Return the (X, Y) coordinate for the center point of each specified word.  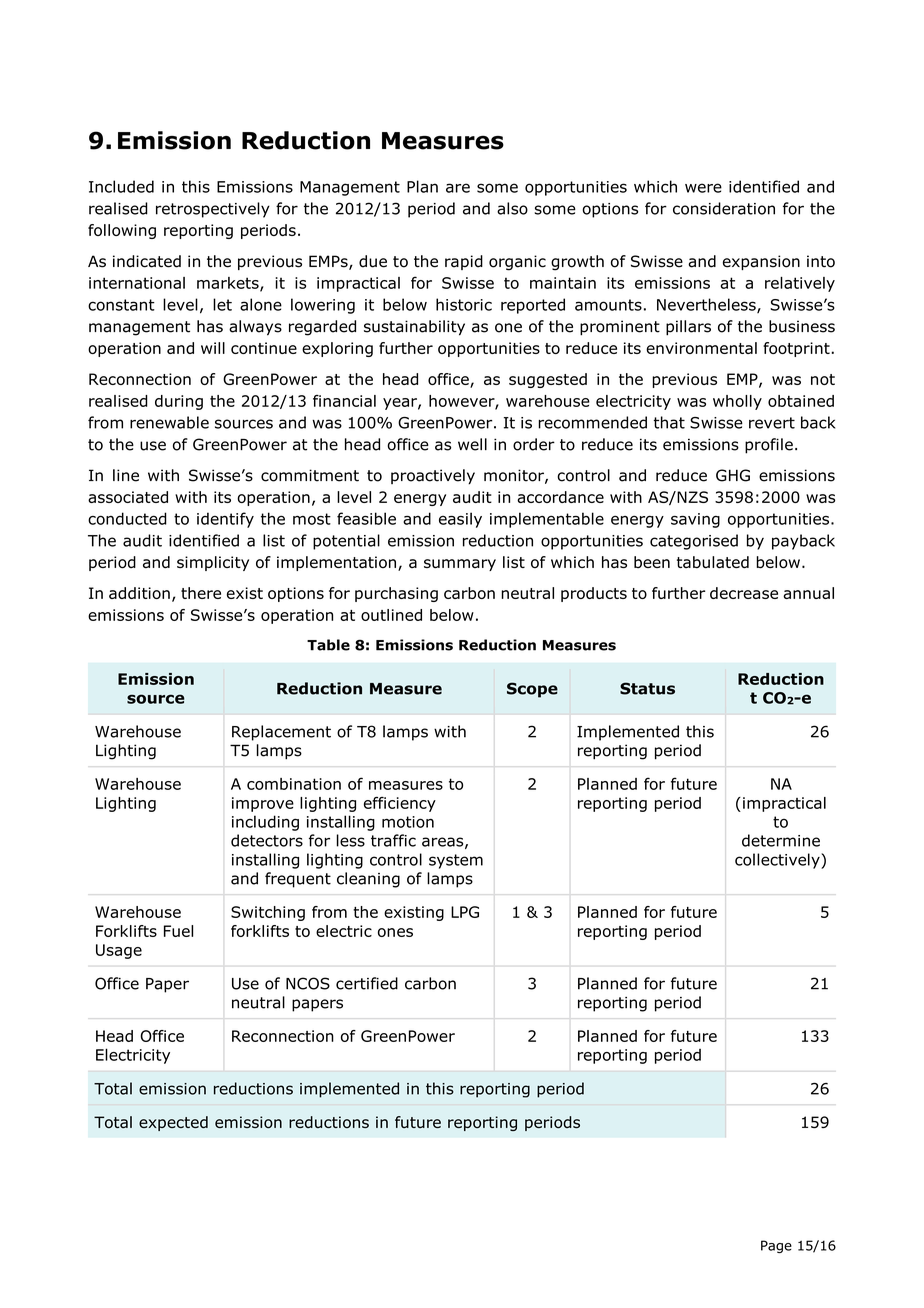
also (512, 208)
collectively (778, 861)
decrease (744, 593)
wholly (737, 402)
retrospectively (213, 210)
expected (173, 1123)
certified (367, 983)
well (472, 444)
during (179, 402)
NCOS (308, 983)
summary (460, 565)
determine (781, 840)
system (456, 861)
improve (263, 804)
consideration (724, 208)
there (201, 593)
